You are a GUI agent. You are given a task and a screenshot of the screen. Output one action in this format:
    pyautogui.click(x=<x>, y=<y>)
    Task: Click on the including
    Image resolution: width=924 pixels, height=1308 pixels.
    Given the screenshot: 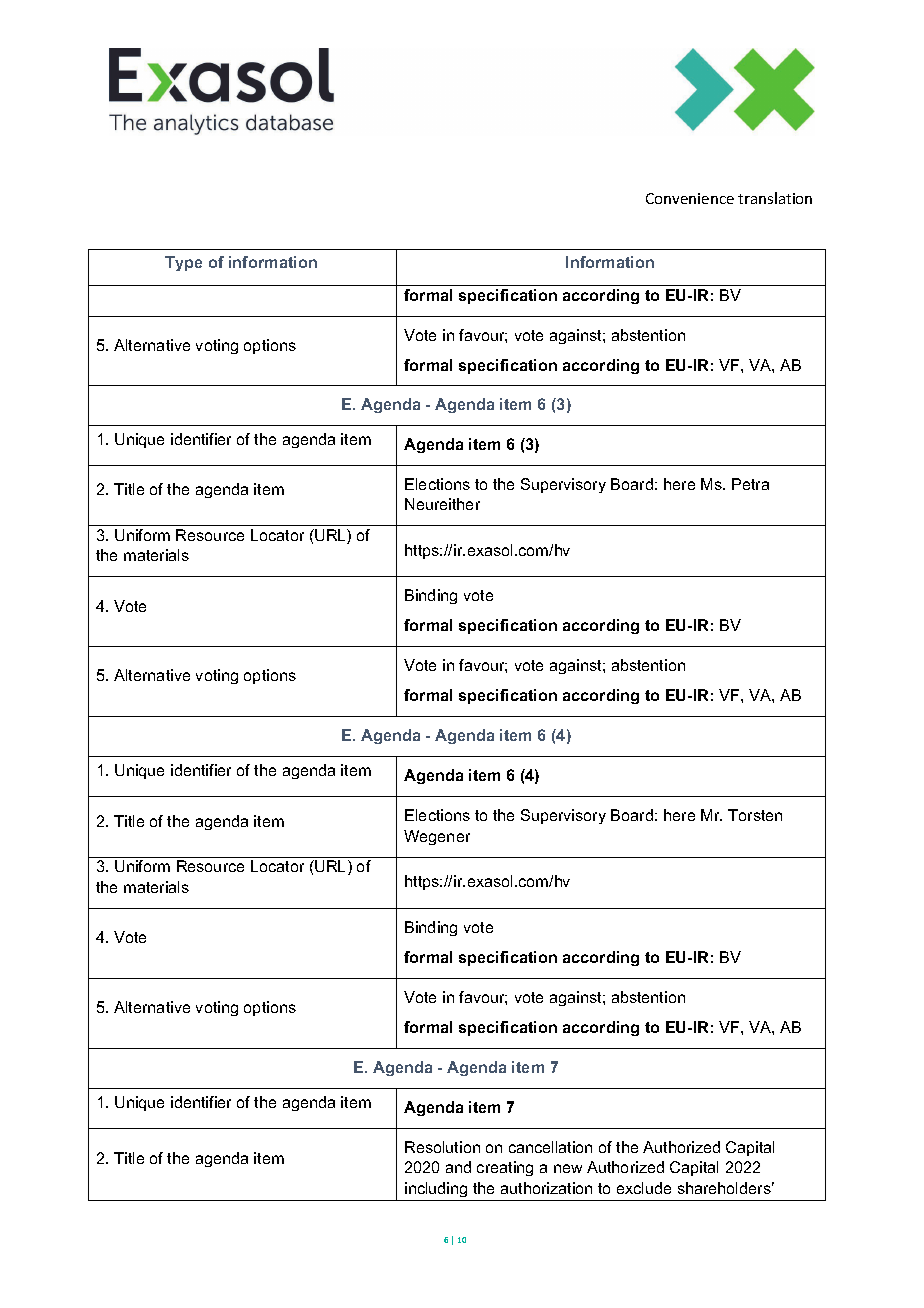 What is the action you would take?
    pyautogui.click(x=436, y=1189)
